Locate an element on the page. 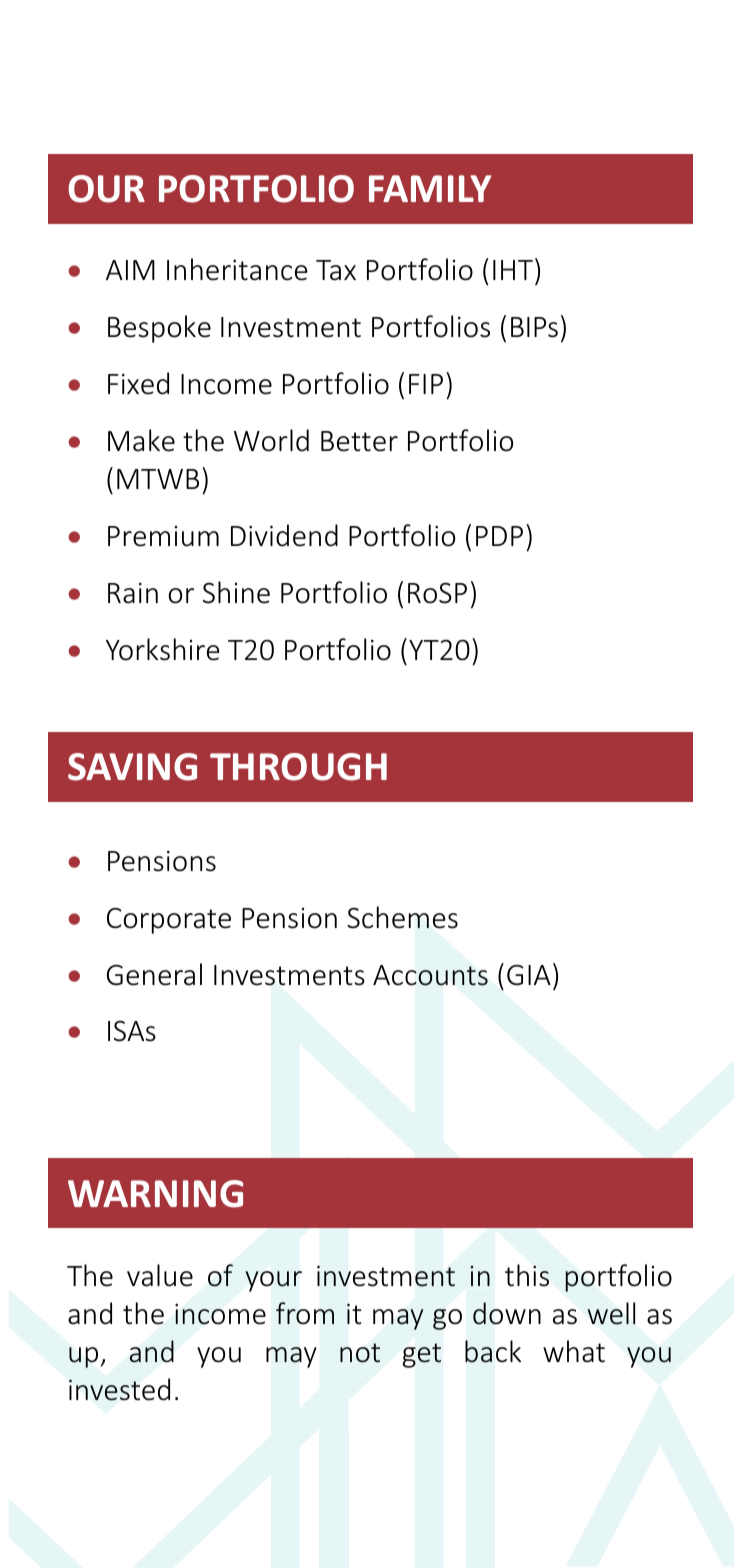 This image has width=739, height=1568. Tax is located at coordinates (336, 270).
